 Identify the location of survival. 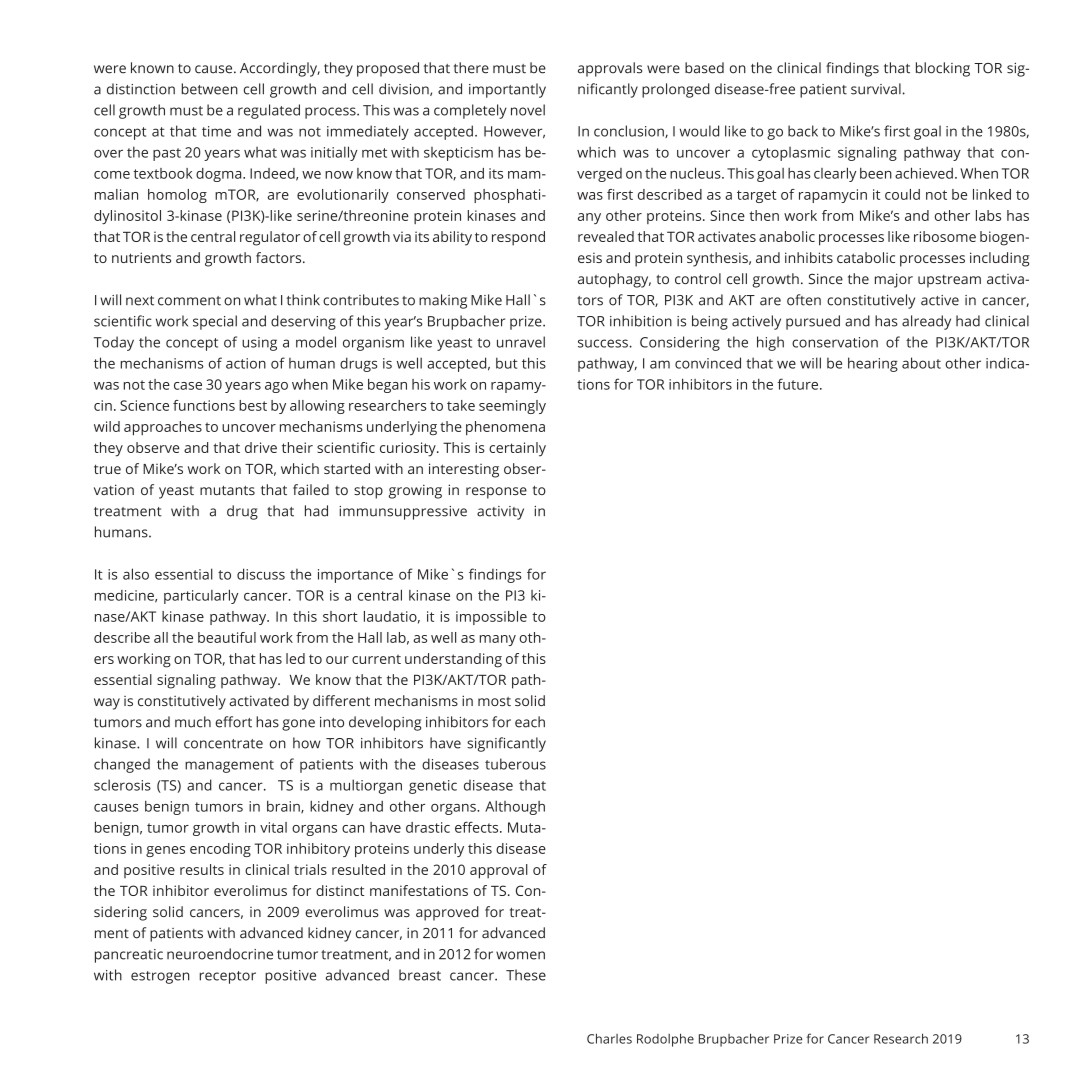
(877, 89).
